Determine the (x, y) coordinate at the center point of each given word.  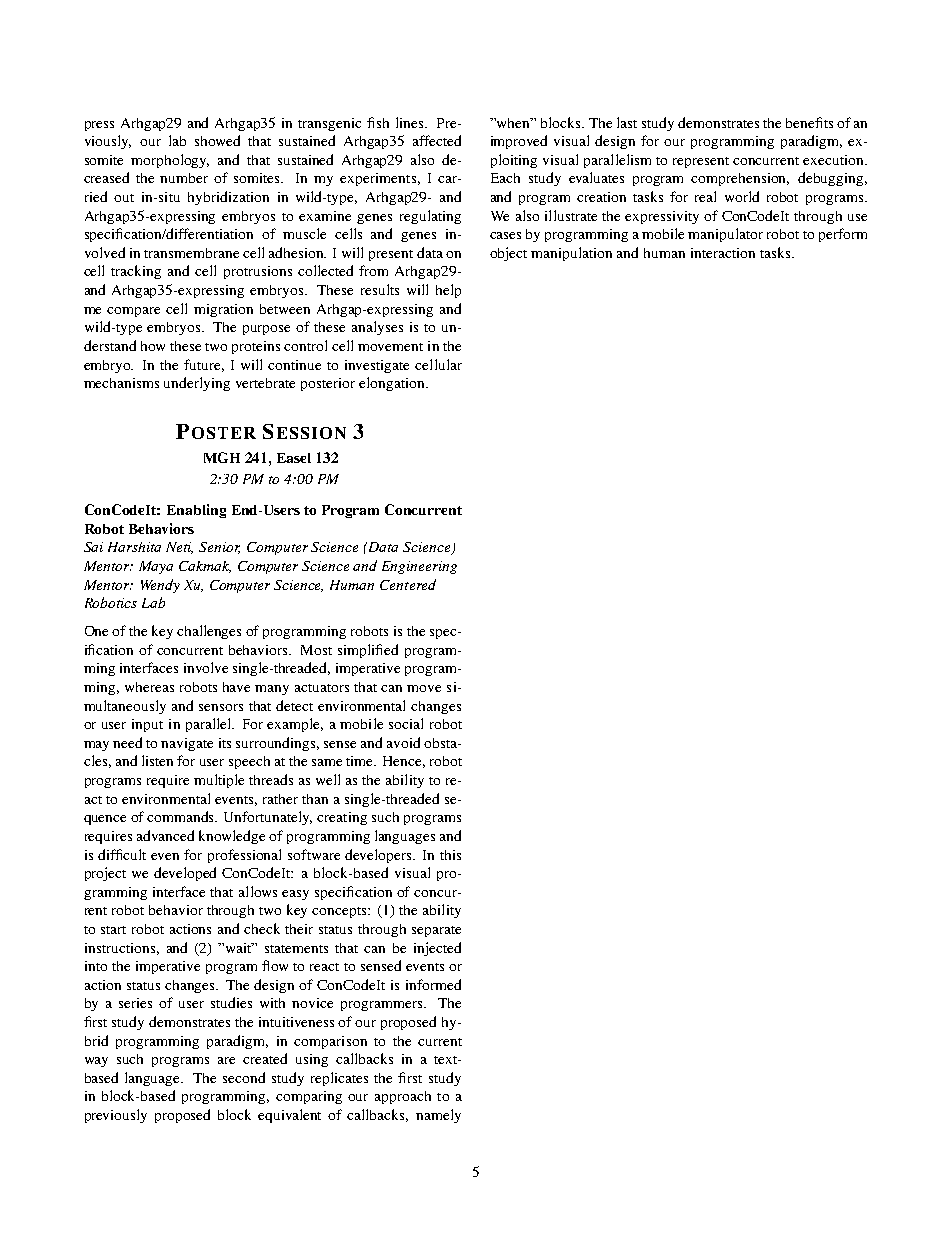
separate (436, 931)
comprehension (740, 179)
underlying (197, 384)
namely (438, 1116)
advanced (165, 835)
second (244, 1077)
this (450, 855)
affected (437, 140)
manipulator (725, 235)
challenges (209, 632)
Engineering (419, 567)
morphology (170, 161)
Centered (408, 584)
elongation (393, 384)
